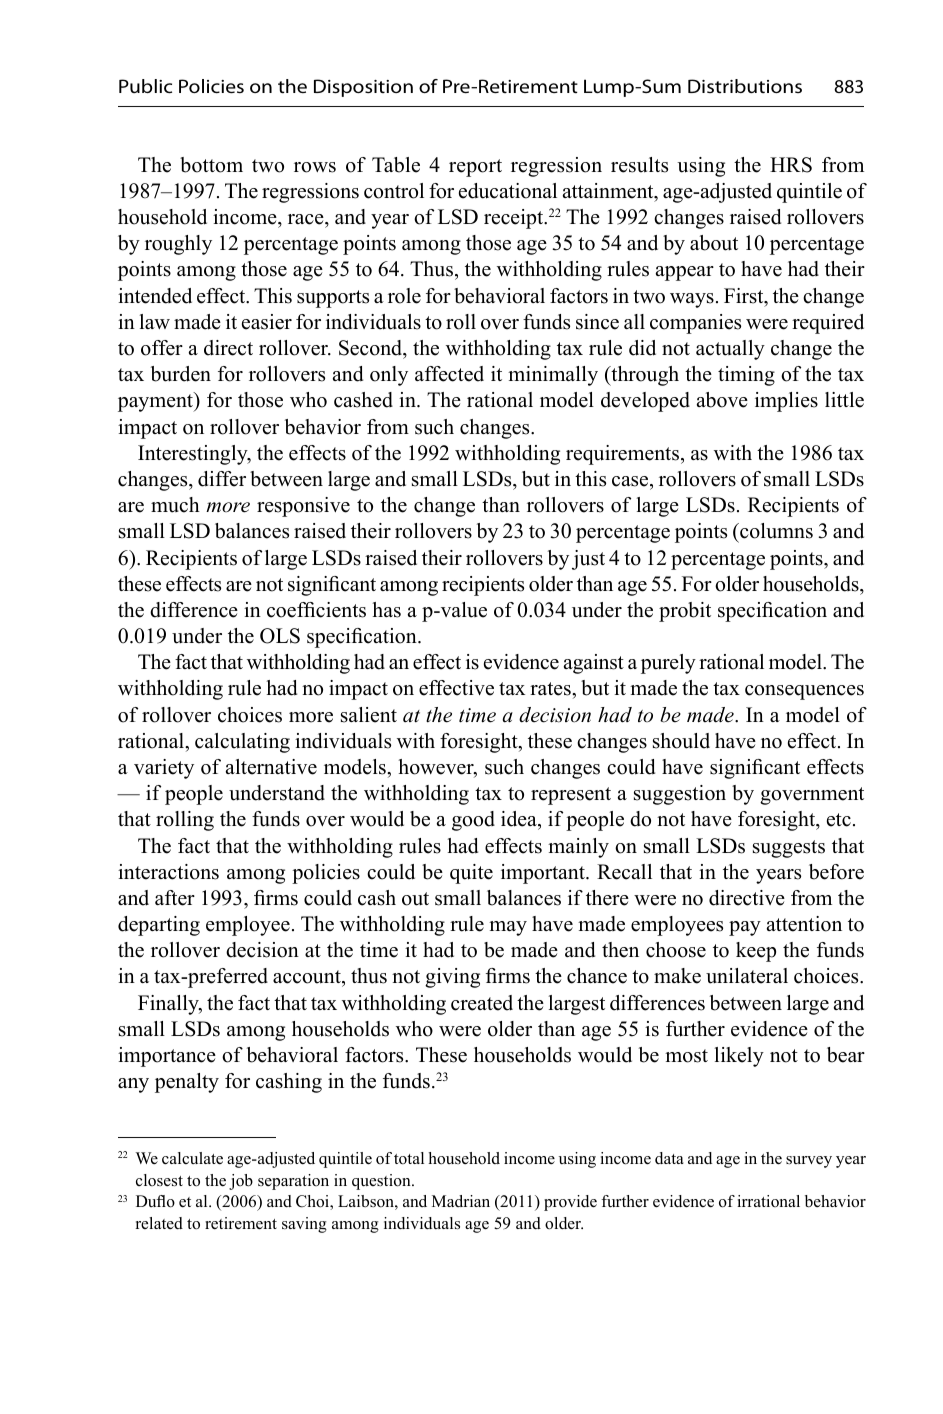 The height and width of the document is (1414, 943). I want to click on provide, so click(570, 1203).
